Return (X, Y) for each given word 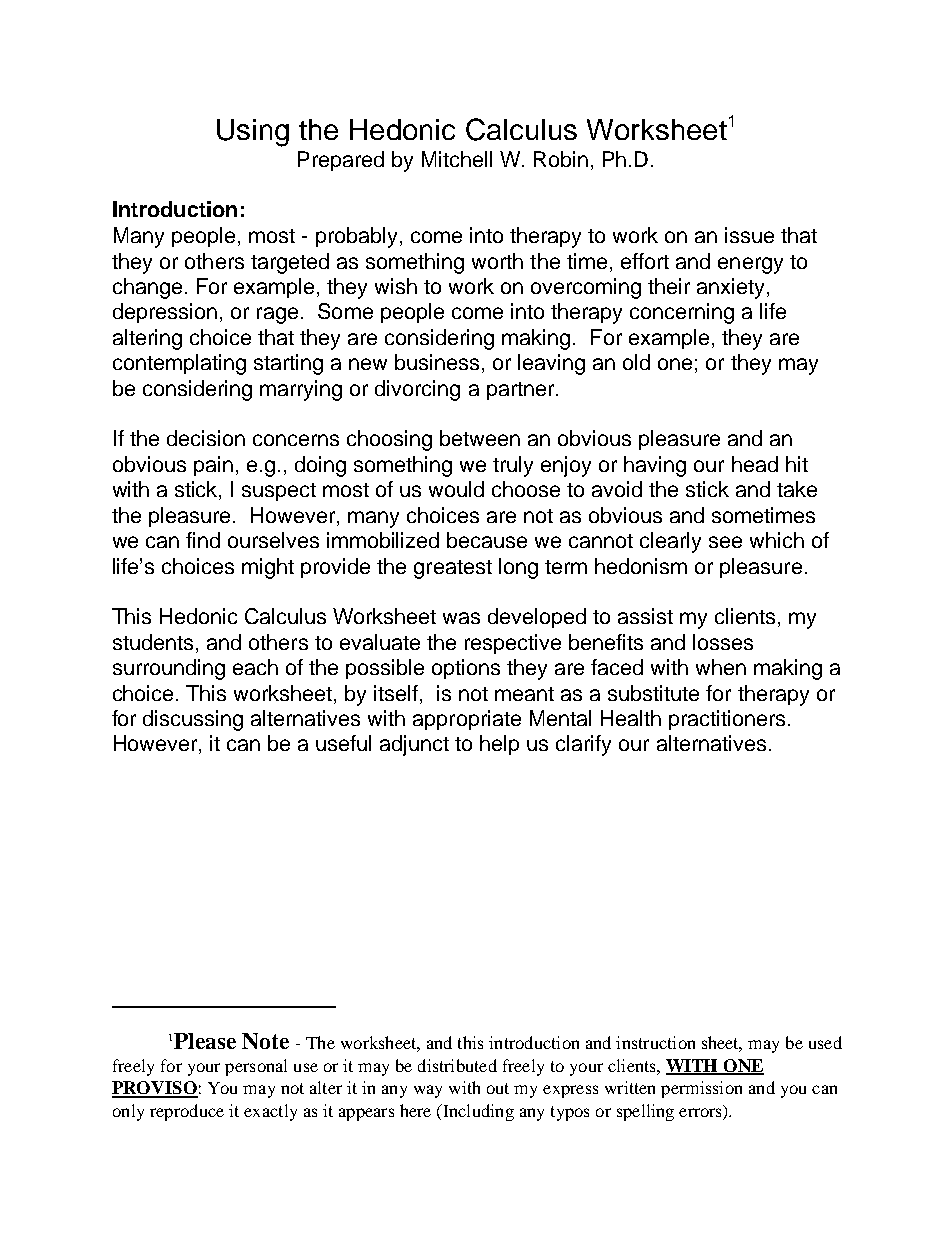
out (498, 1088)
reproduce (187, 1112)
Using (253, 133)
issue (749, 235)
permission (701, 1089)
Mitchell (457, 159)
